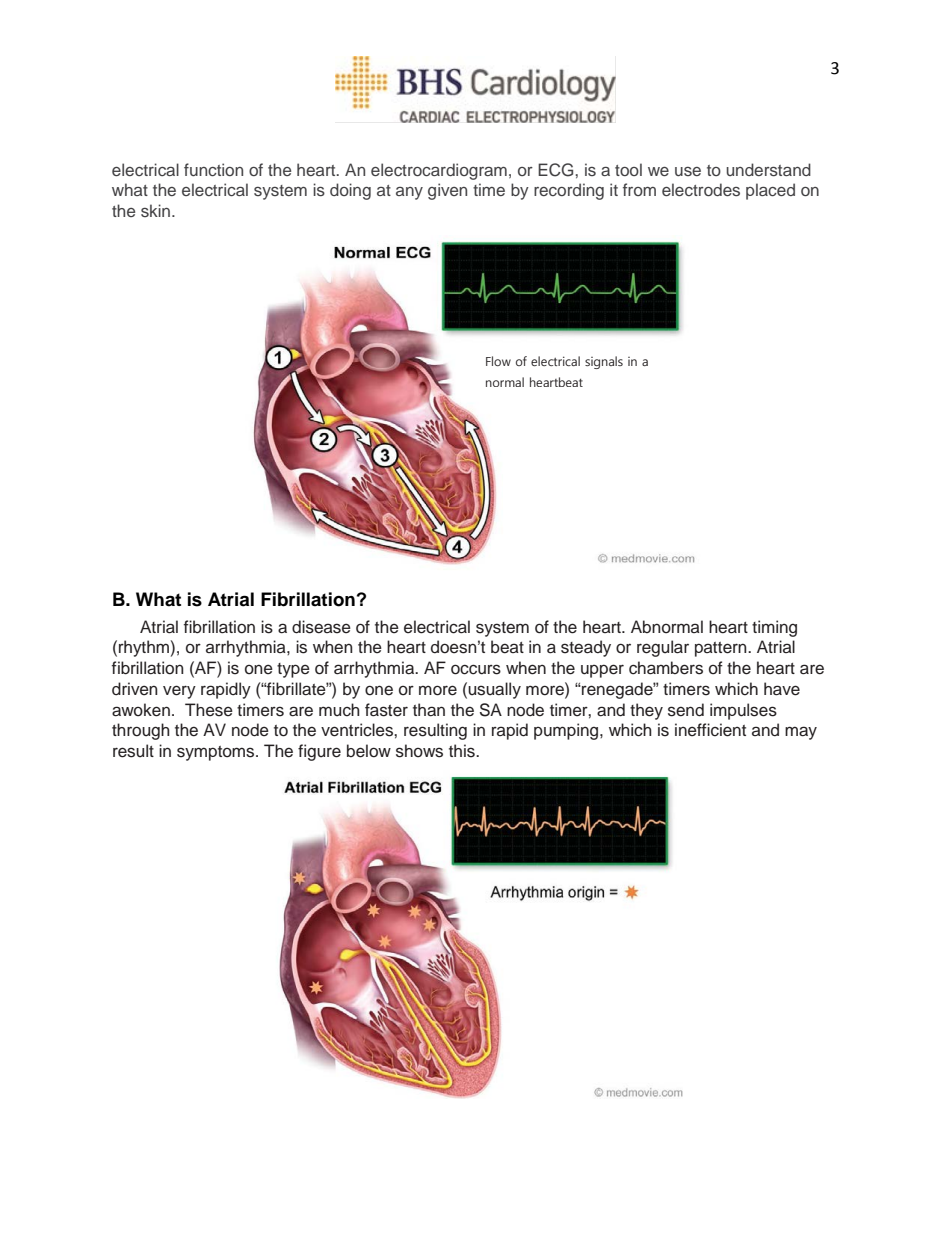  I want to click on electrodes, so click(701, 189).
